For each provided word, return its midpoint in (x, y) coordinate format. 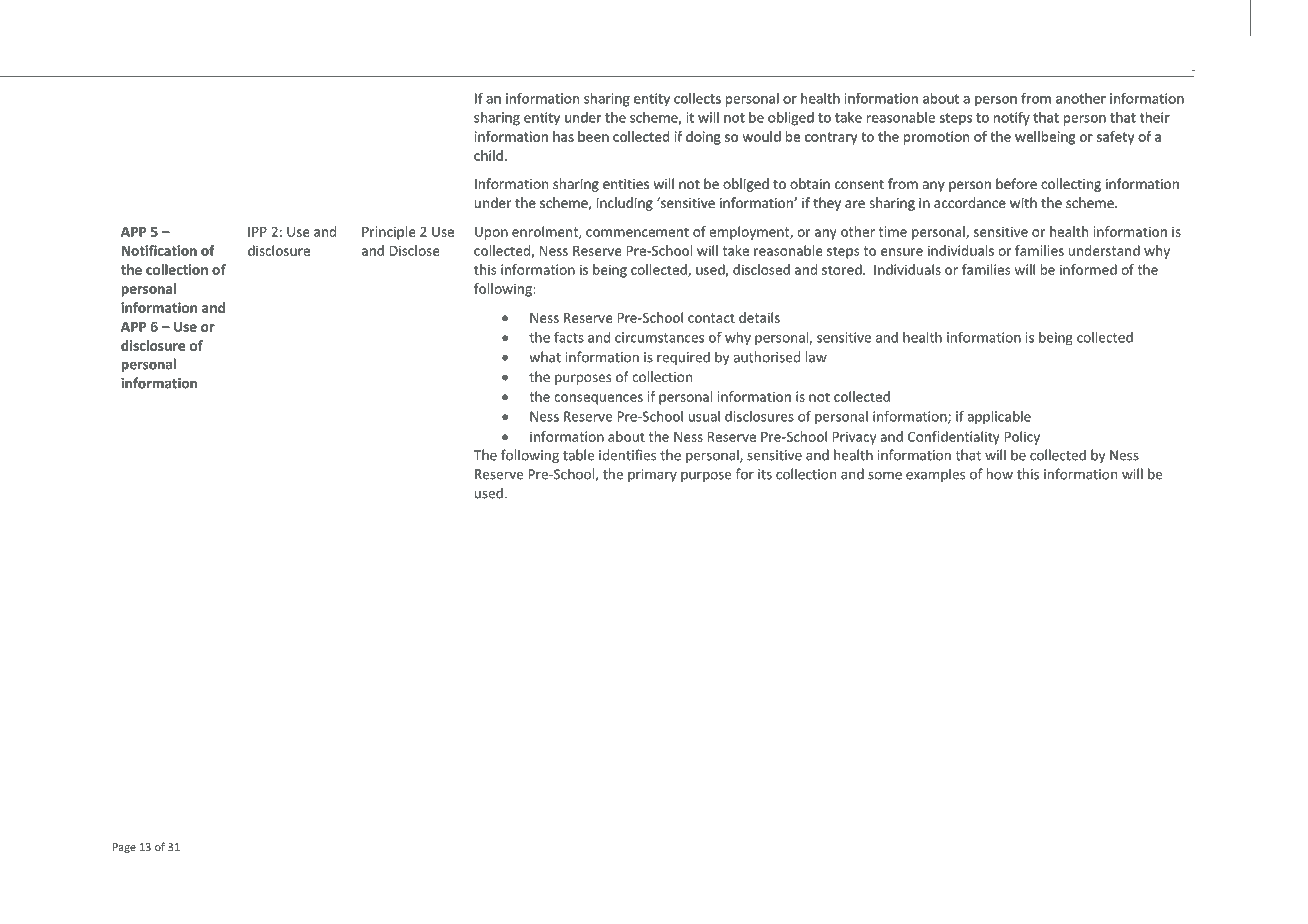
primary (652, 475)
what (545, 357)
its (765, 474)
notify (1012, 119)
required (683, 358)
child (488, 155)
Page (124, 848)
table (579, 455)
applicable (999, 418)
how (1000, 474)
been (593, 136)
